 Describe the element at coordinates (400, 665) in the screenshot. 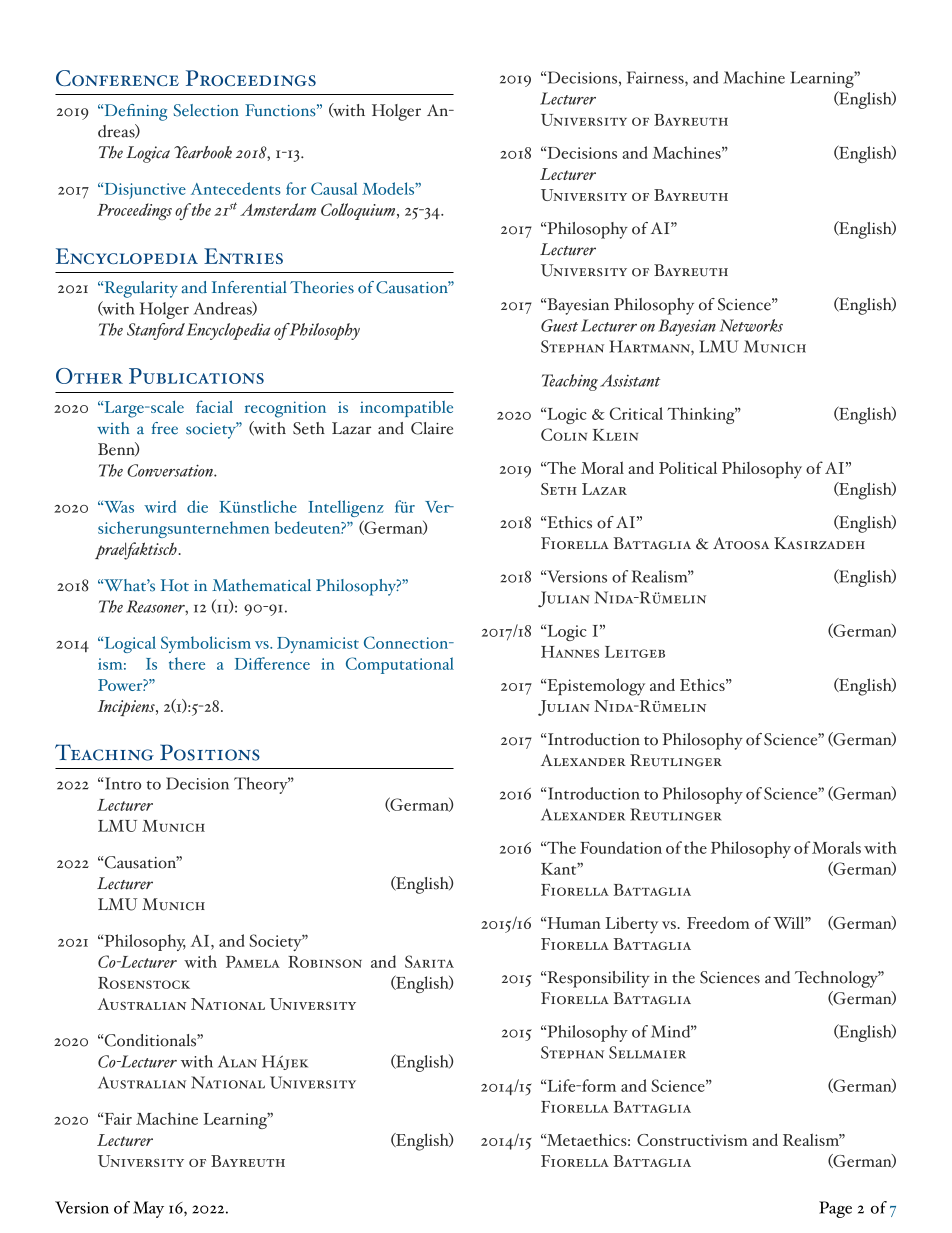

I see `Computational` at that location.
